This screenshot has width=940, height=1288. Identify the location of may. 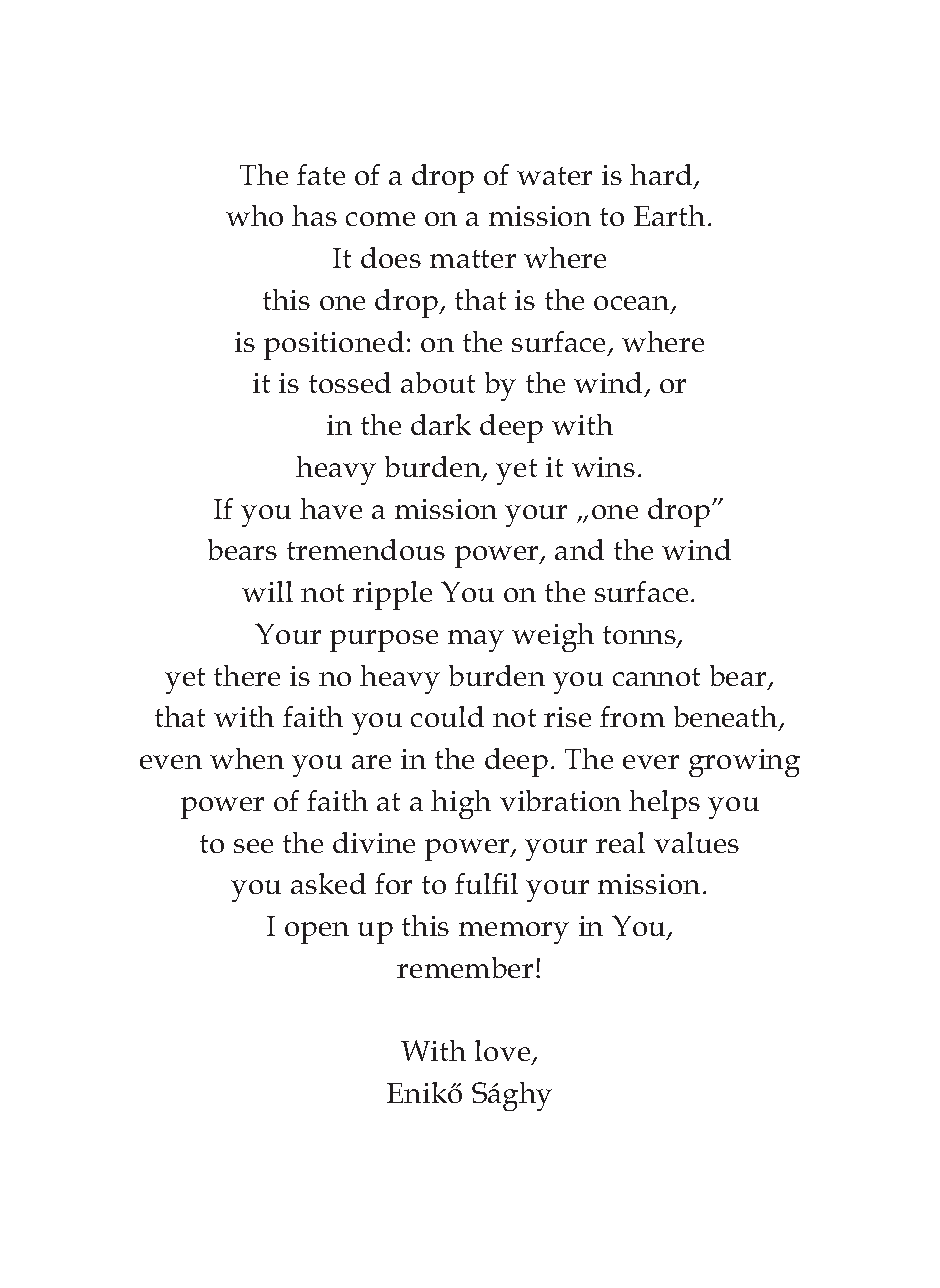
(476, 641).
